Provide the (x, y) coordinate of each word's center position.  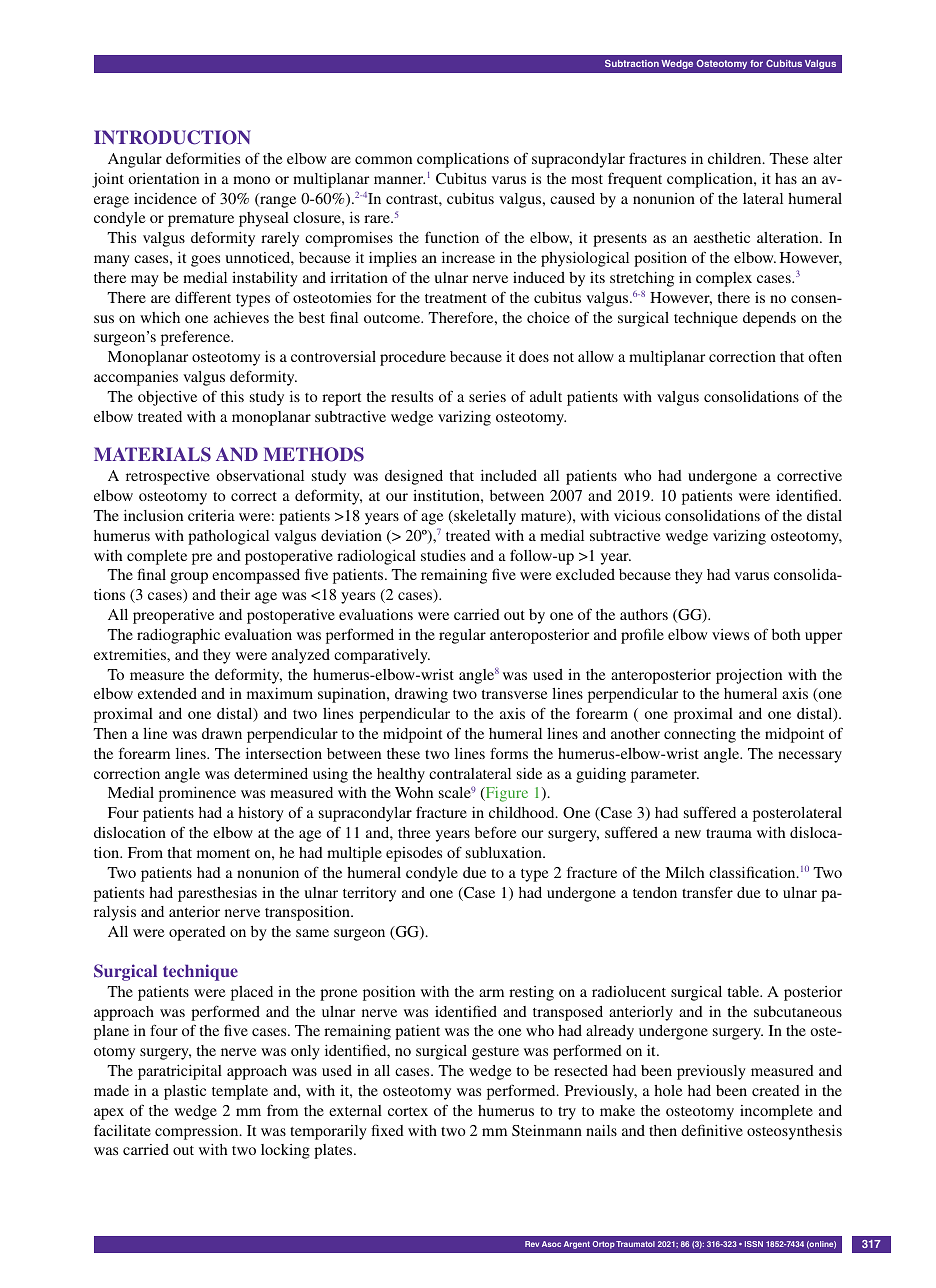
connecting (700, 735)
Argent (577, 1245)
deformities (203, 158)
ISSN (754, 1244)
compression (198, 1132)
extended (167, 693)
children (736, 158)
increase (468, 257)
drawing (421, 695)
